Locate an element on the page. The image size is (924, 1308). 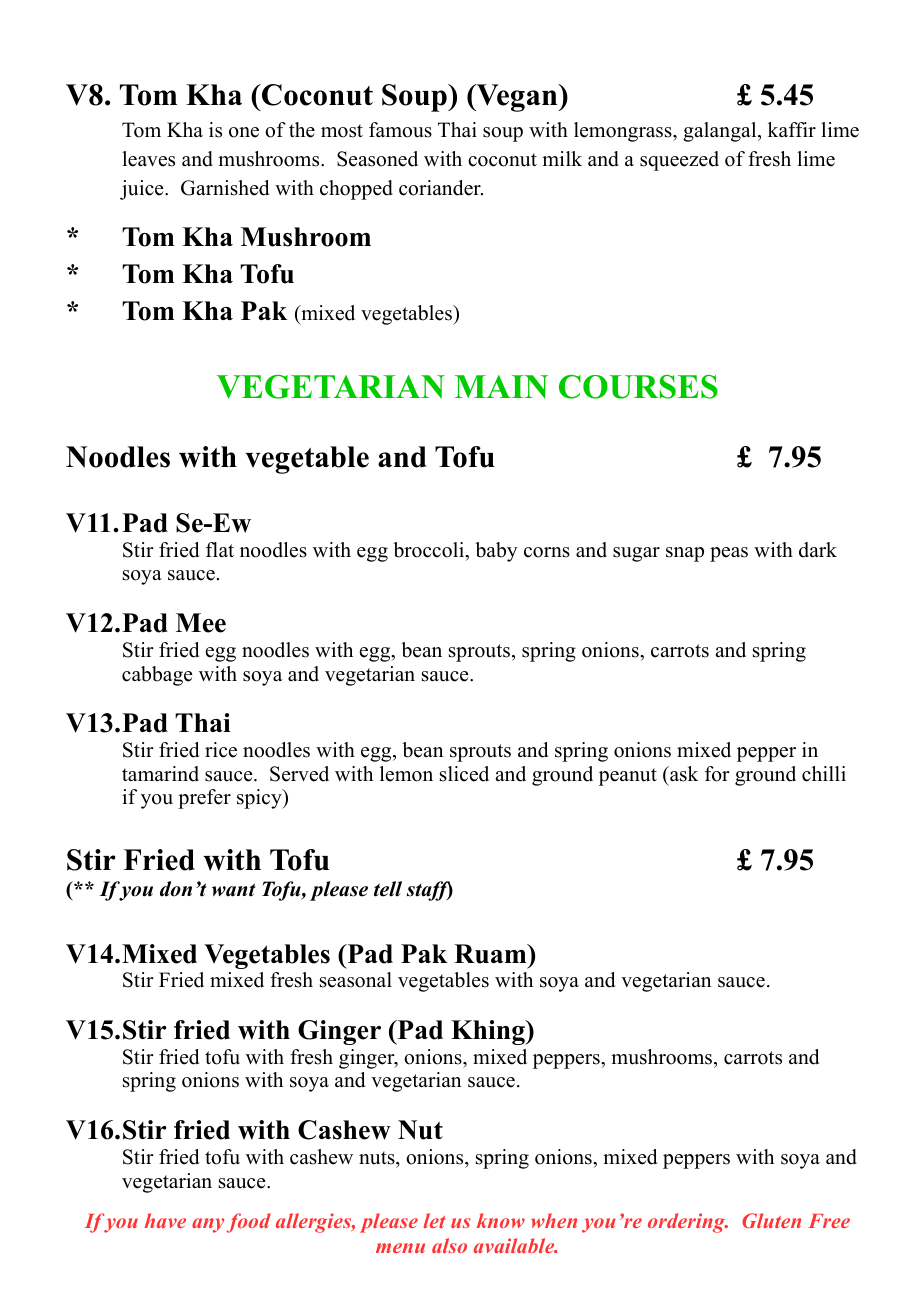
peas is located at coordinates (729, 554).
